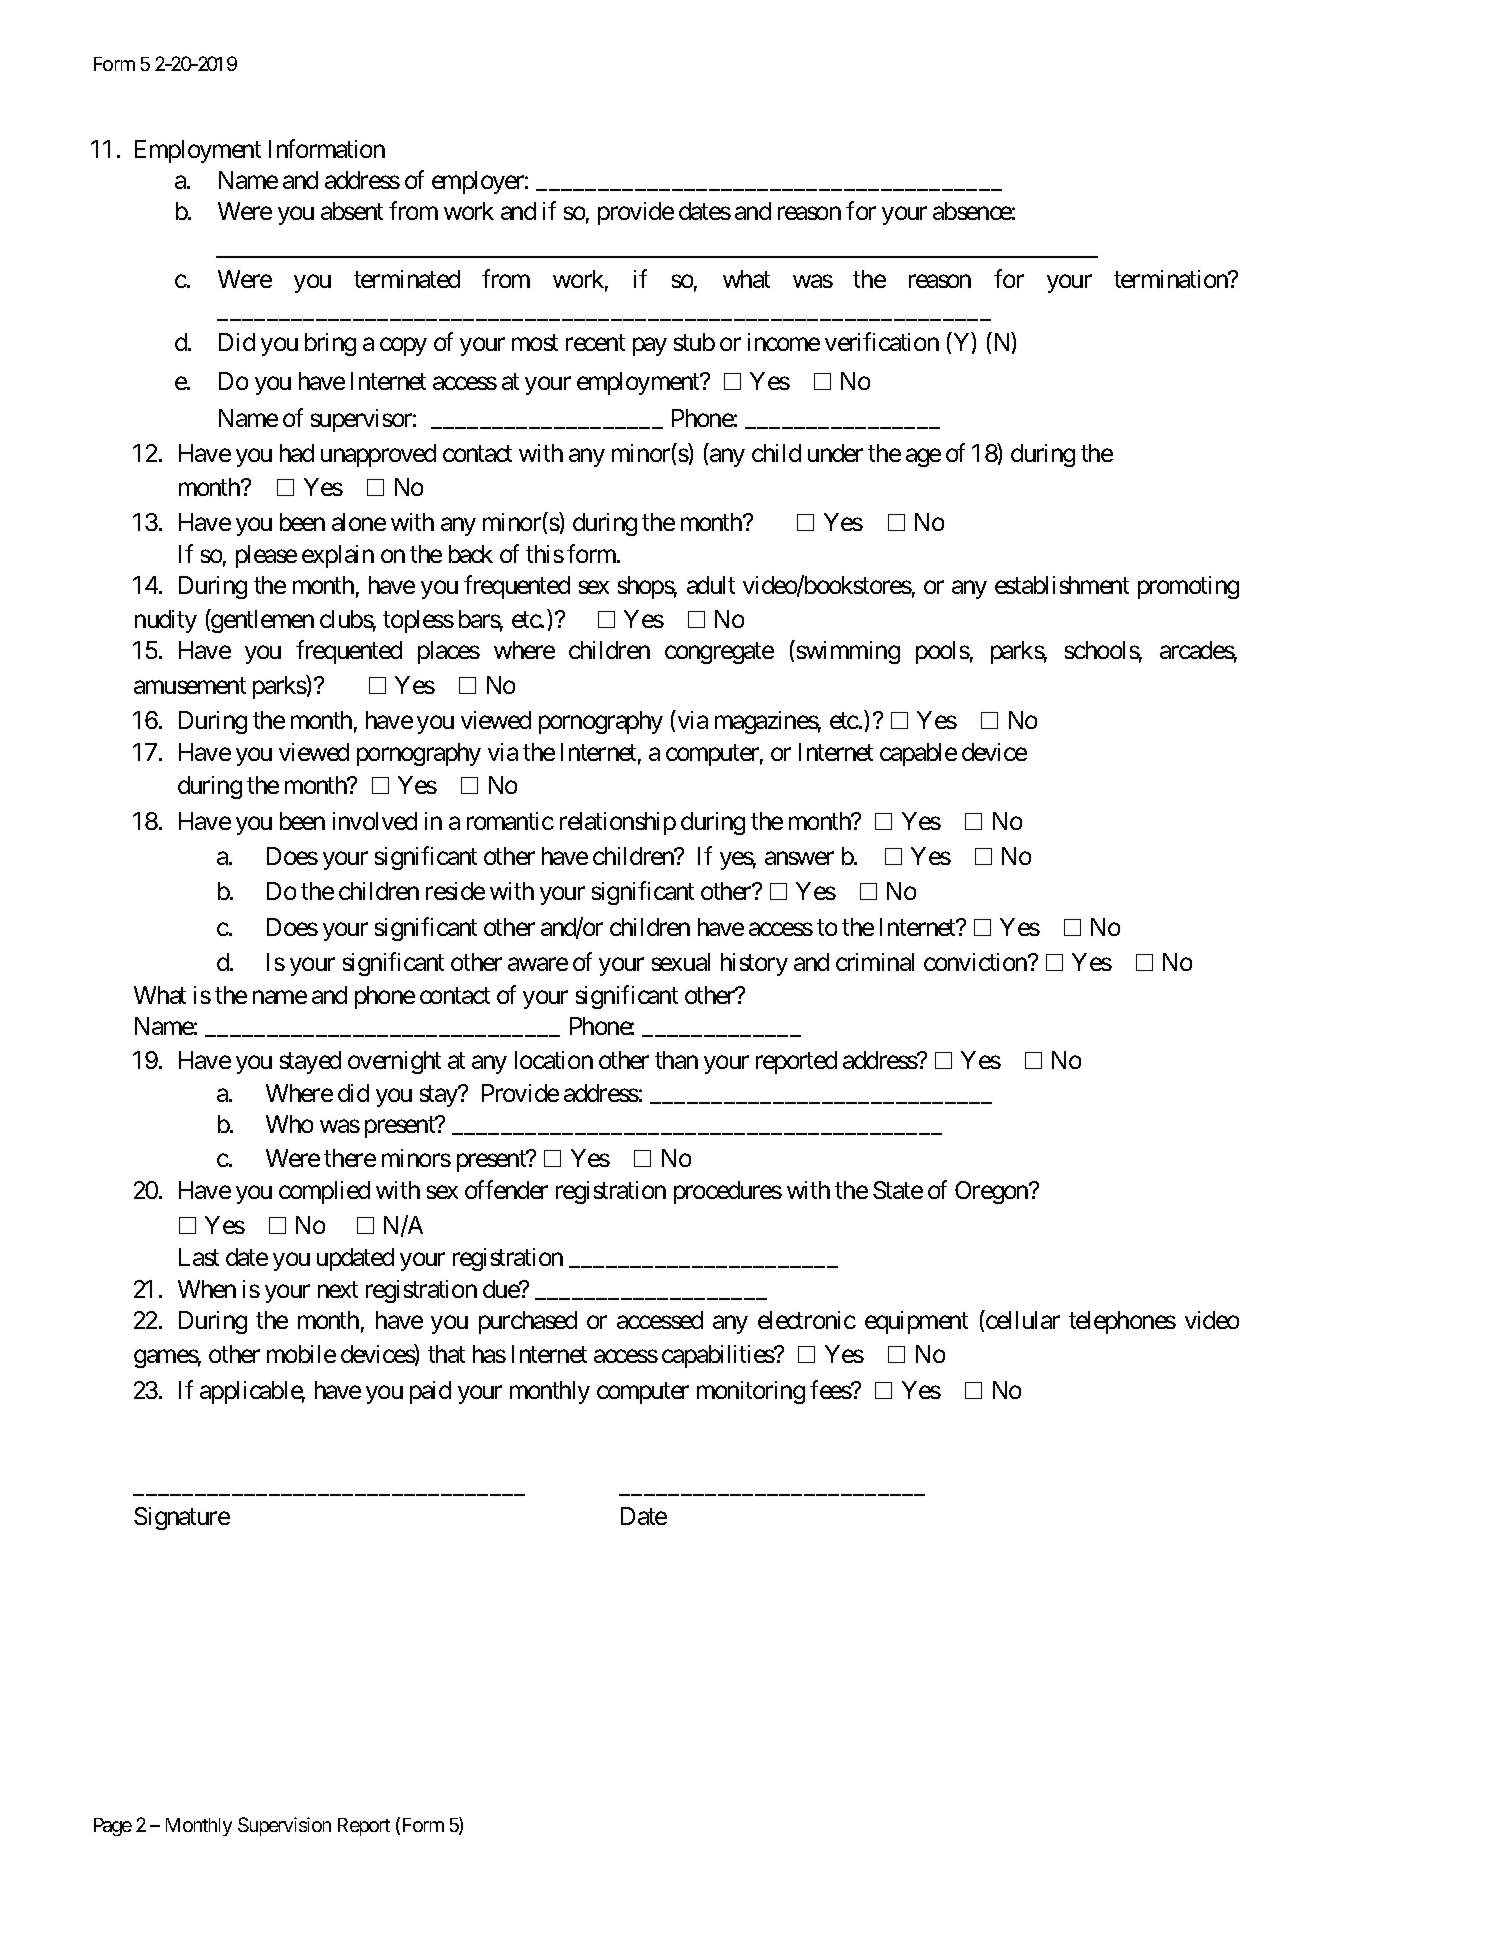  Describe the element at coordinates (976, 962) in the screenshot. I see `conviction` at that location.
